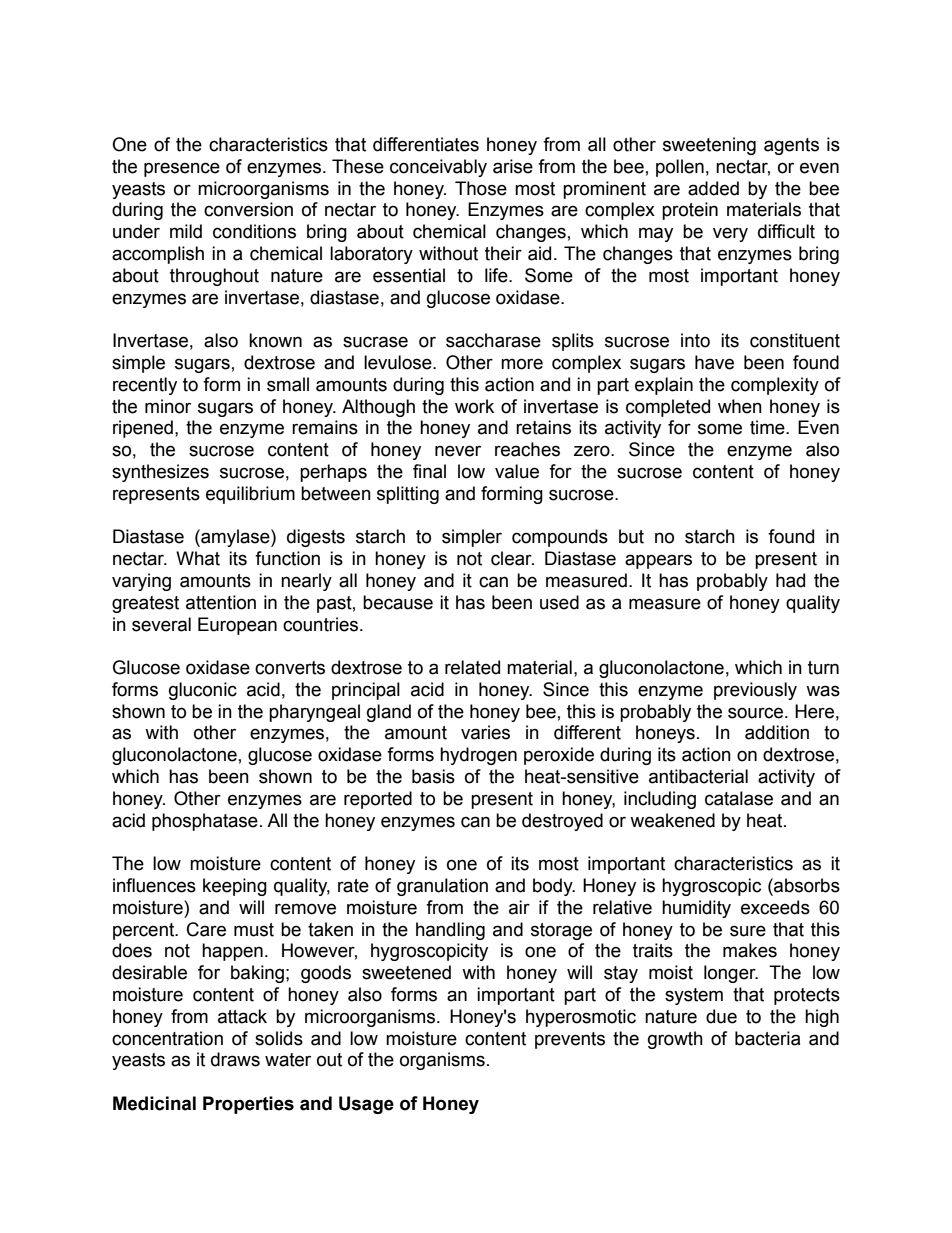 This page has height=1233, width=952. Describe the element at coordinates (474, 406) in the page. I see `work` at that location.
